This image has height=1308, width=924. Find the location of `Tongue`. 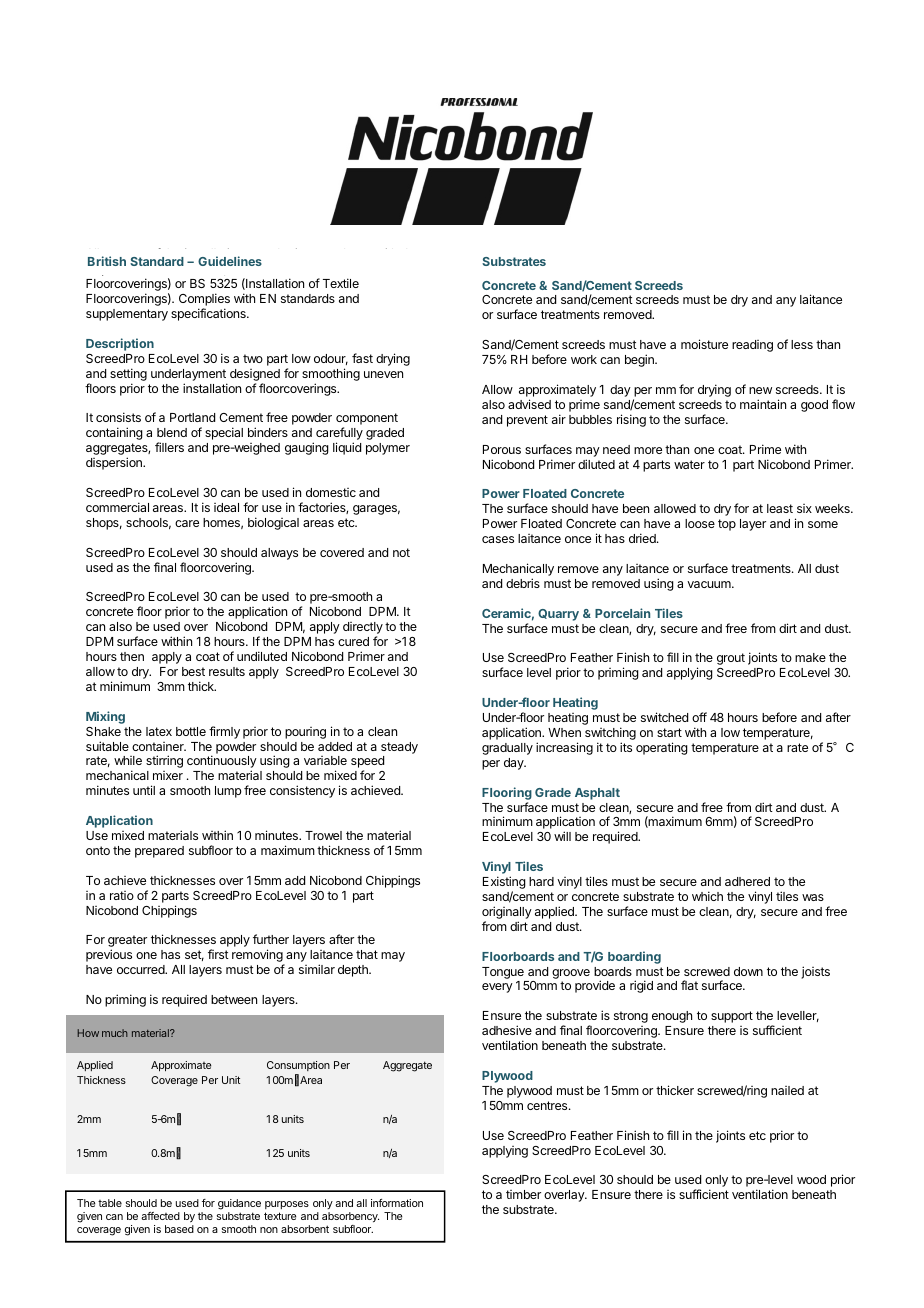

Tongue is located at coordinates (503, 973).
